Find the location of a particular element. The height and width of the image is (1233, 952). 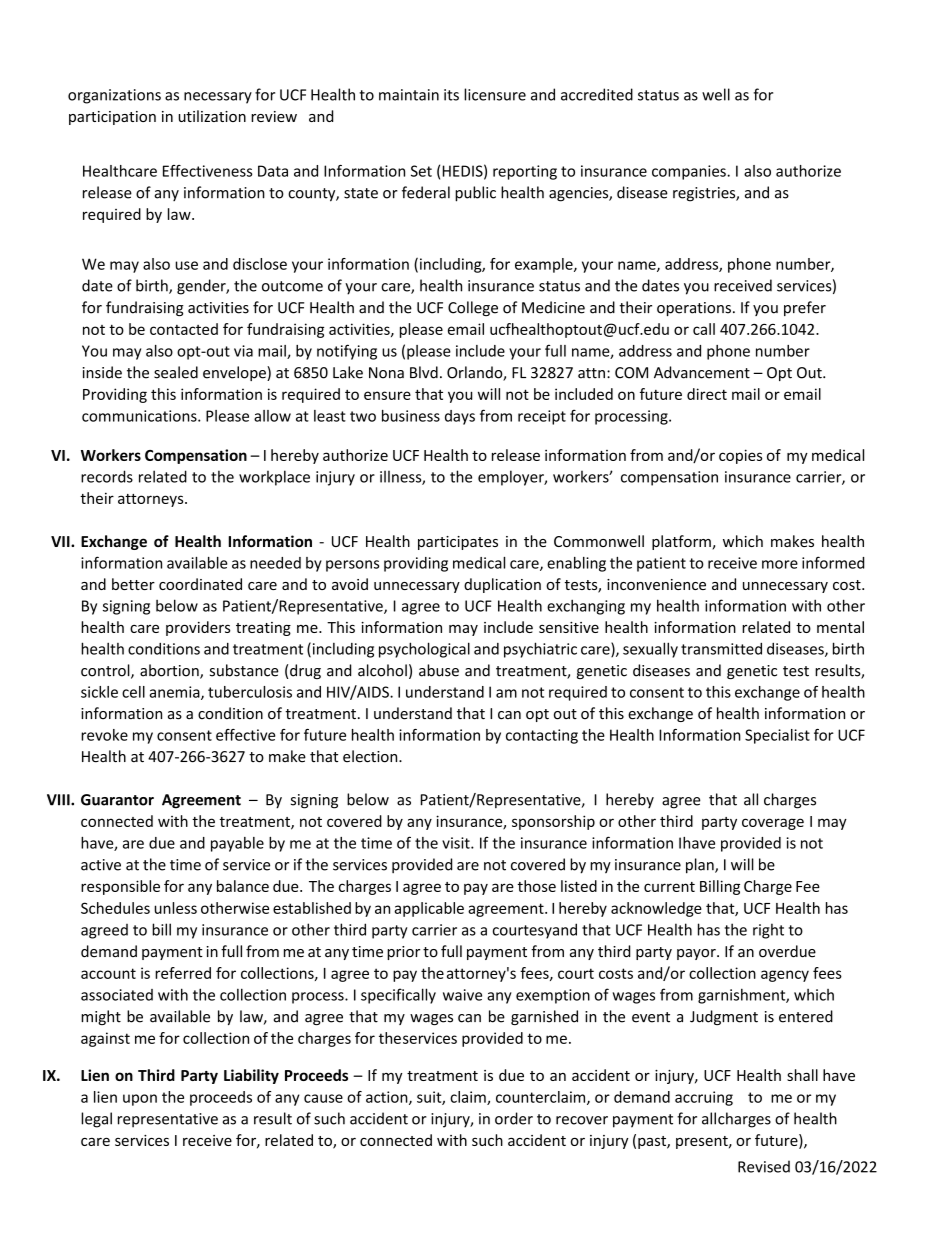

psychological is located at coordinates (424, 650).
